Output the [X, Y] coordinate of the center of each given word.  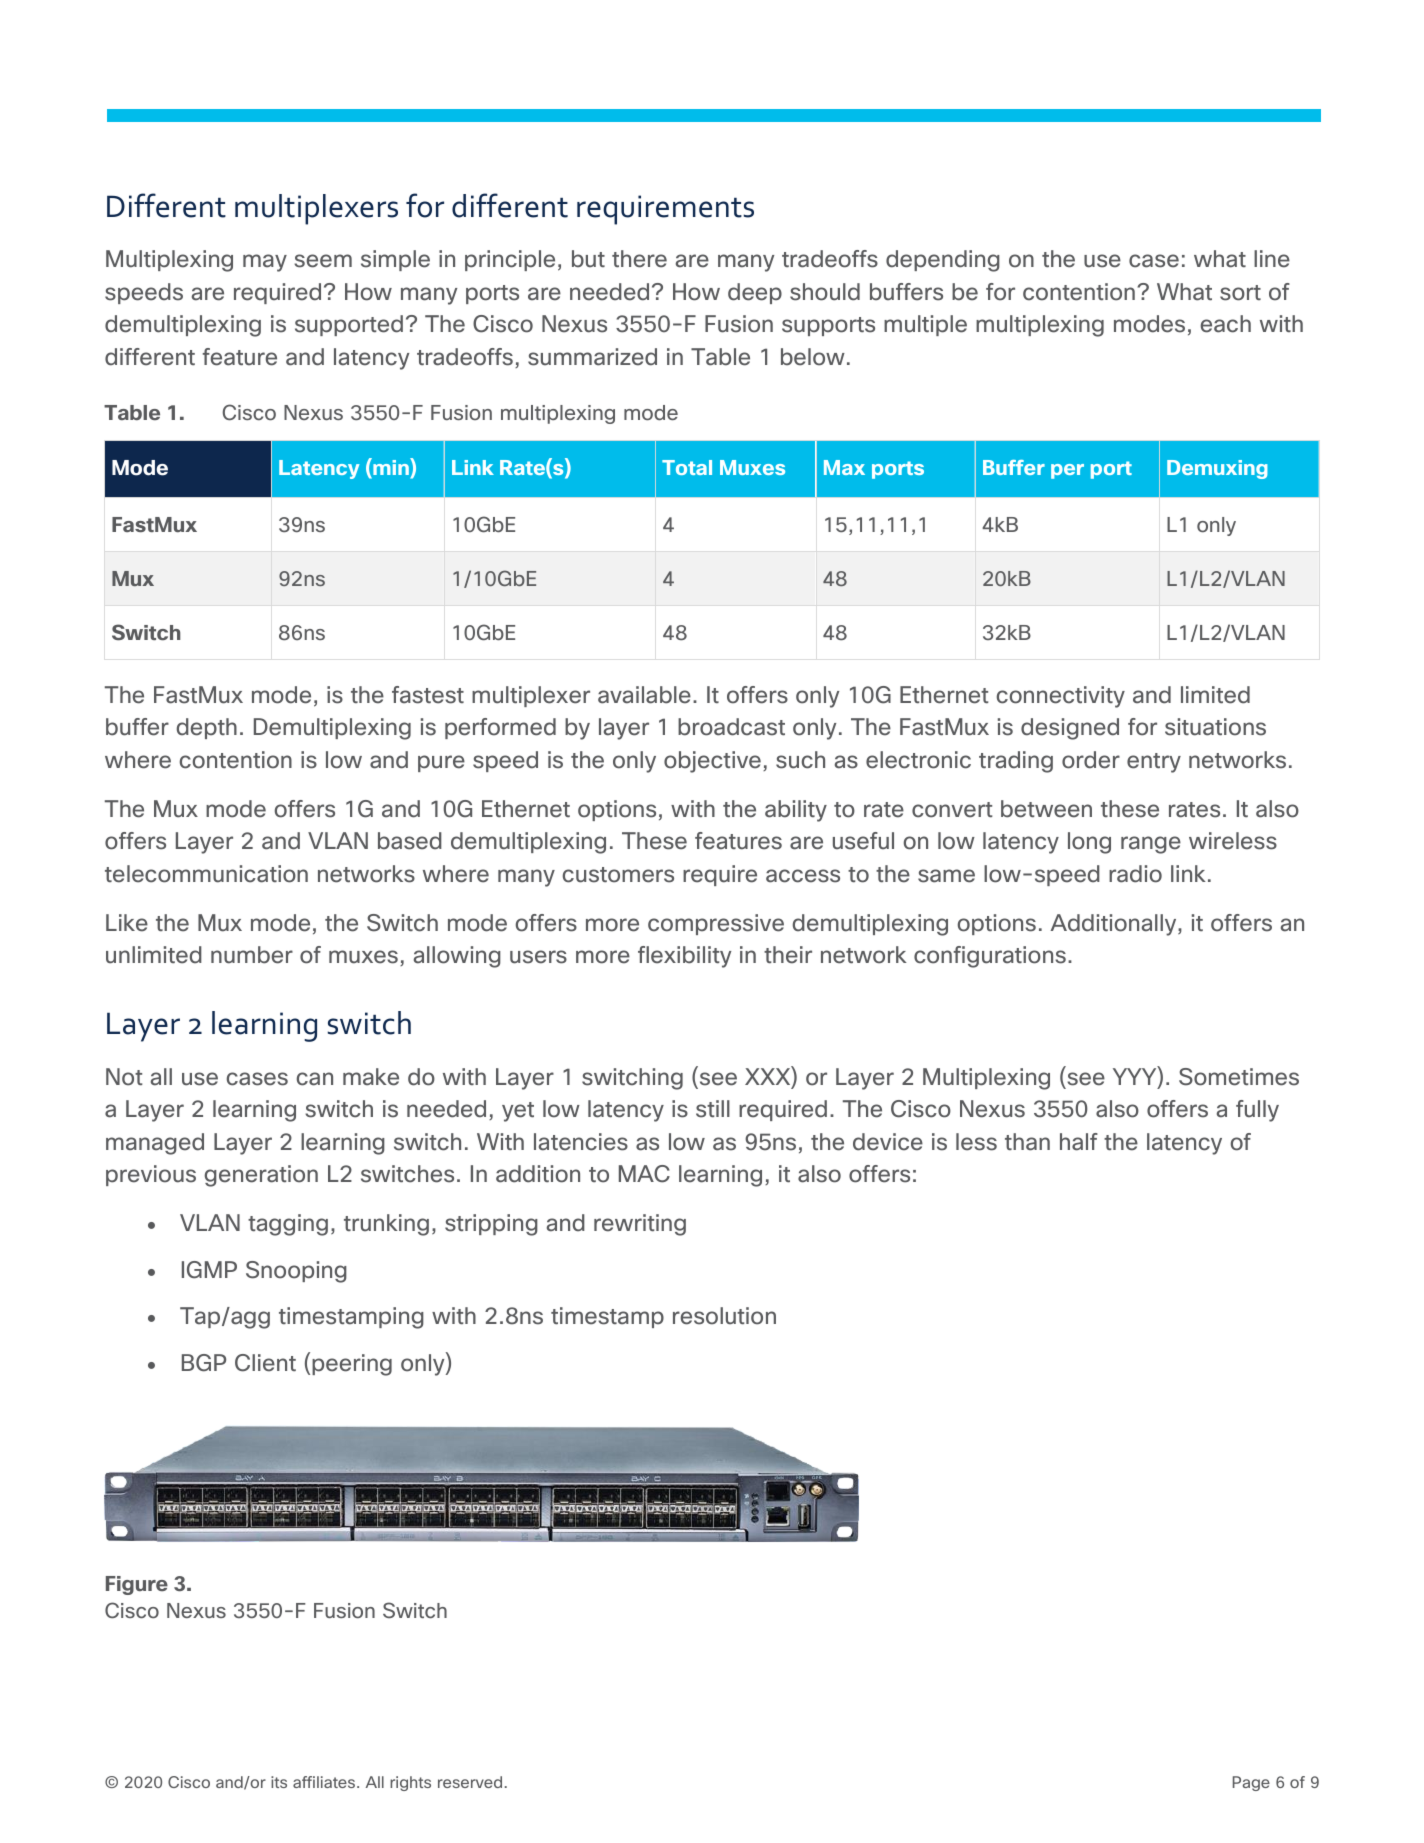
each [1226, 324]
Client [265, 1363]
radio [1135, 874]
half [1079, 1142]
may [265, 263]
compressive [716, 924]
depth [207, 728]
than [1027, 1142]
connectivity [1061, 697]
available [644, 695]
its [279, 1782]
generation [261, 1176]
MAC [644, 1174]
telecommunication [206, 874]
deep [755, 293]
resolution [724, 1316]
